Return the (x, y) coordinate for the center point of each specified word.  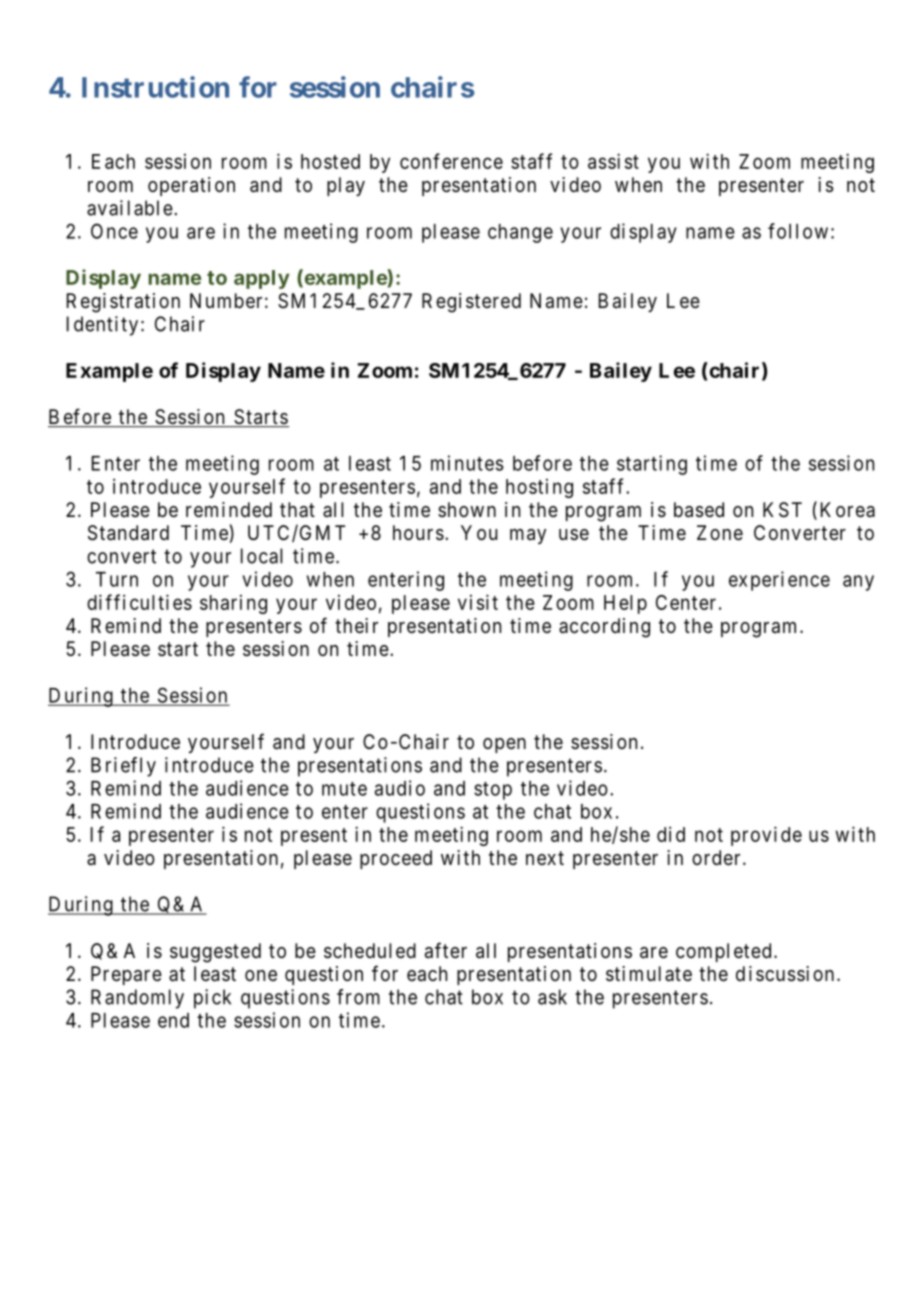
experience (779, 581)
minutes (467, 463)
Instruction (155, 87)
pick (212, 999)
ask (552, 997)
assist (613, 161)
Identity (102, 326)
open (504, 745)
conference (451, 161)
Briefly (123, 767)
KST (782, 510)
